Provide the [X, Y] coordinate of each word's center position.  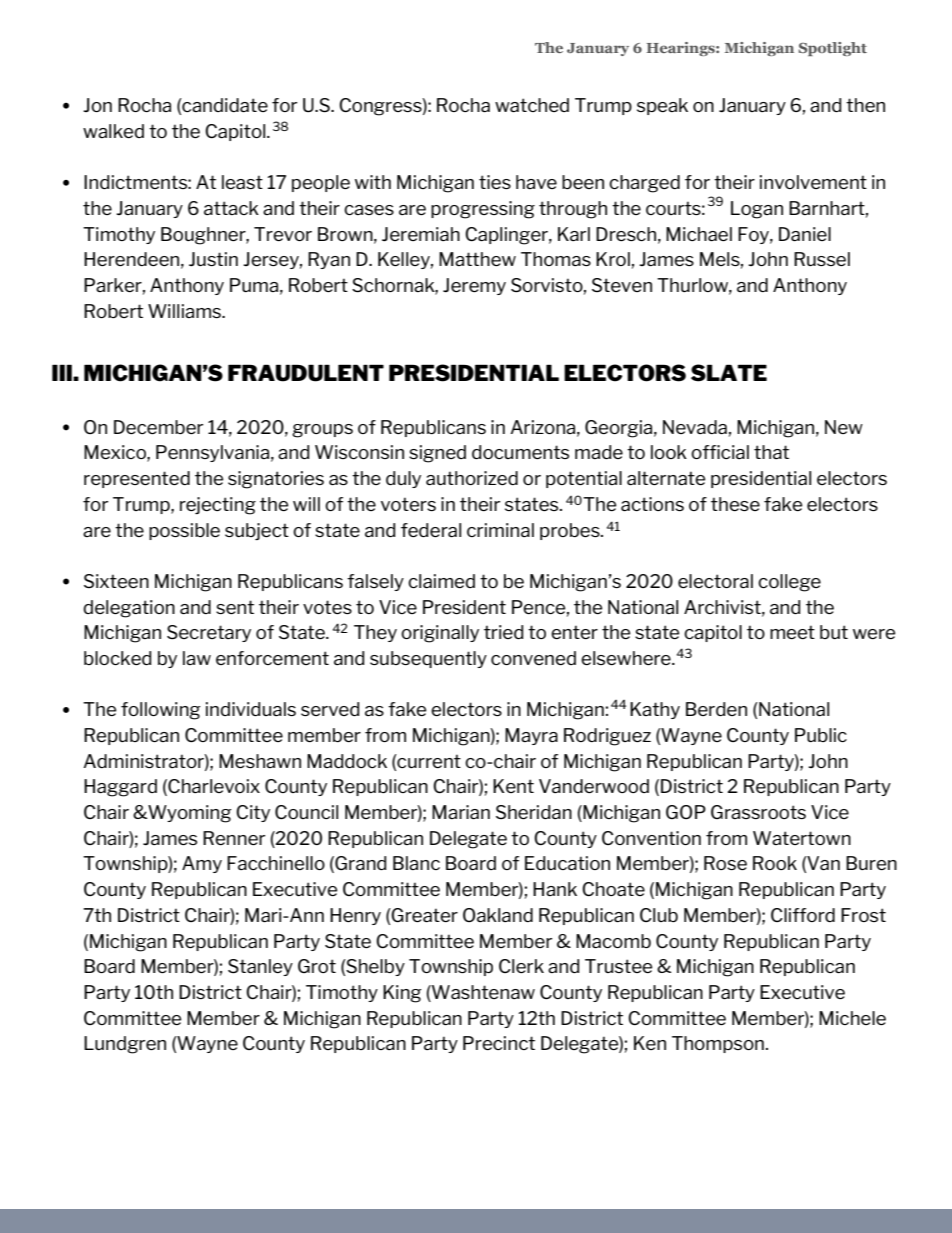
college [789, 583]
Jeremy [474, 286]
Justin [213, 259]
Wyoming [188, 814]
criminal [500, 530]
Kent [513, 786]
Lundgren [125, 1045]
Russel [822, 259]
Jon [97, 105]
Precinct [499, 1043]
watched [532, 105]
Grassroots [758, 812]
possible [184, 531]
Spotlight [833, 49]
